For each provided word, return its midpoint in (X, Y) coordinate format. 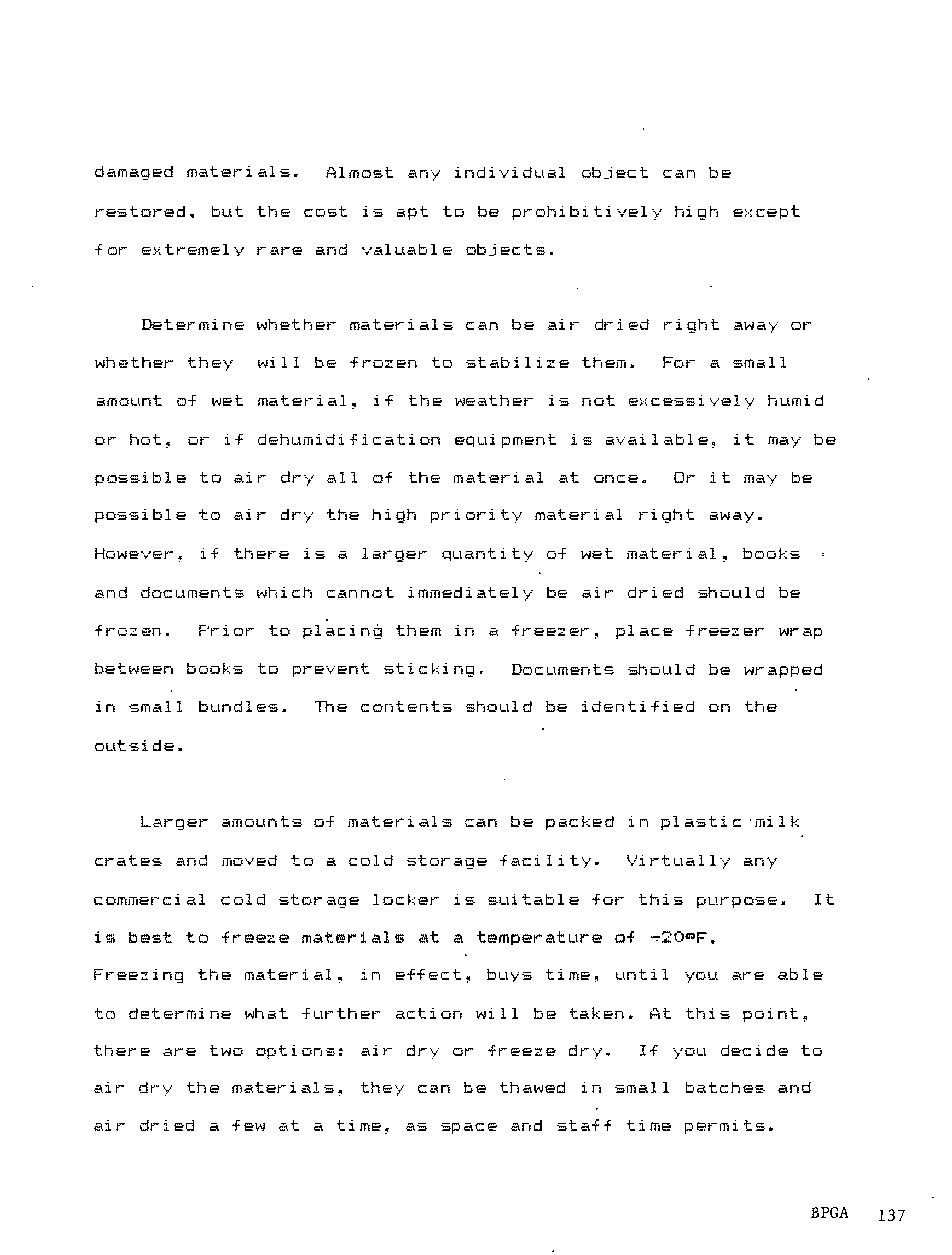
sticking (429, 670)
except (766, 212)
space (469, 1128)
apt (412, 213)
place (644, 632)
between (134, 668)
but (227, 211)
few (248, 1125)
